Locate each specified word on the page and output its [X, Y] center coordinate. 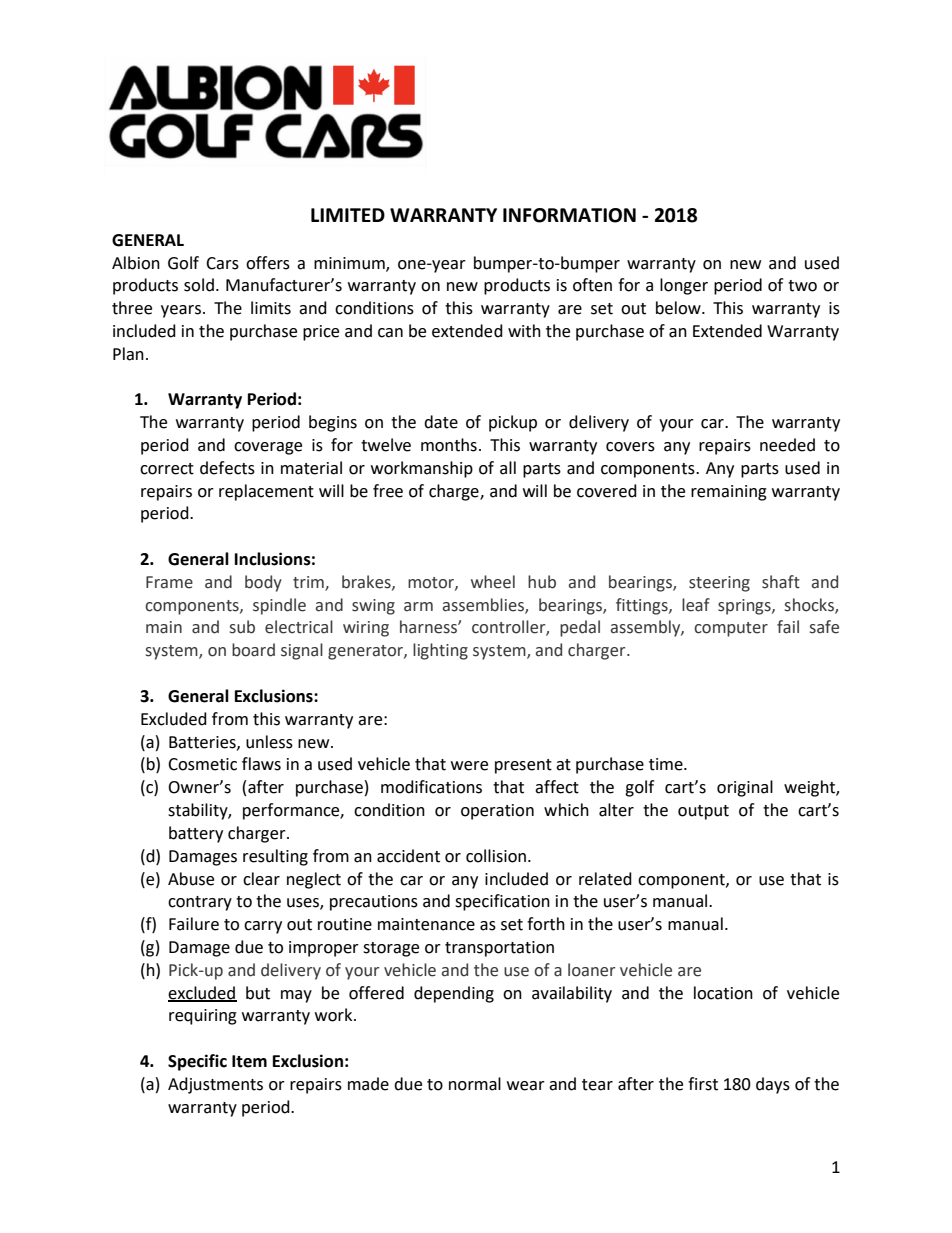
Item [249, 1061]
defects [227, 468]
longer [684, 286]
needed [787, 445]
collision [496, 856]
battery [196, 834]
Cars [222, 263]
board [253, 650]
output [703, 812]
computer [731, 629]
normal [475, 1084]
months [449, 445]
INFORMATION [569, 215]
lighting [440, 651]
